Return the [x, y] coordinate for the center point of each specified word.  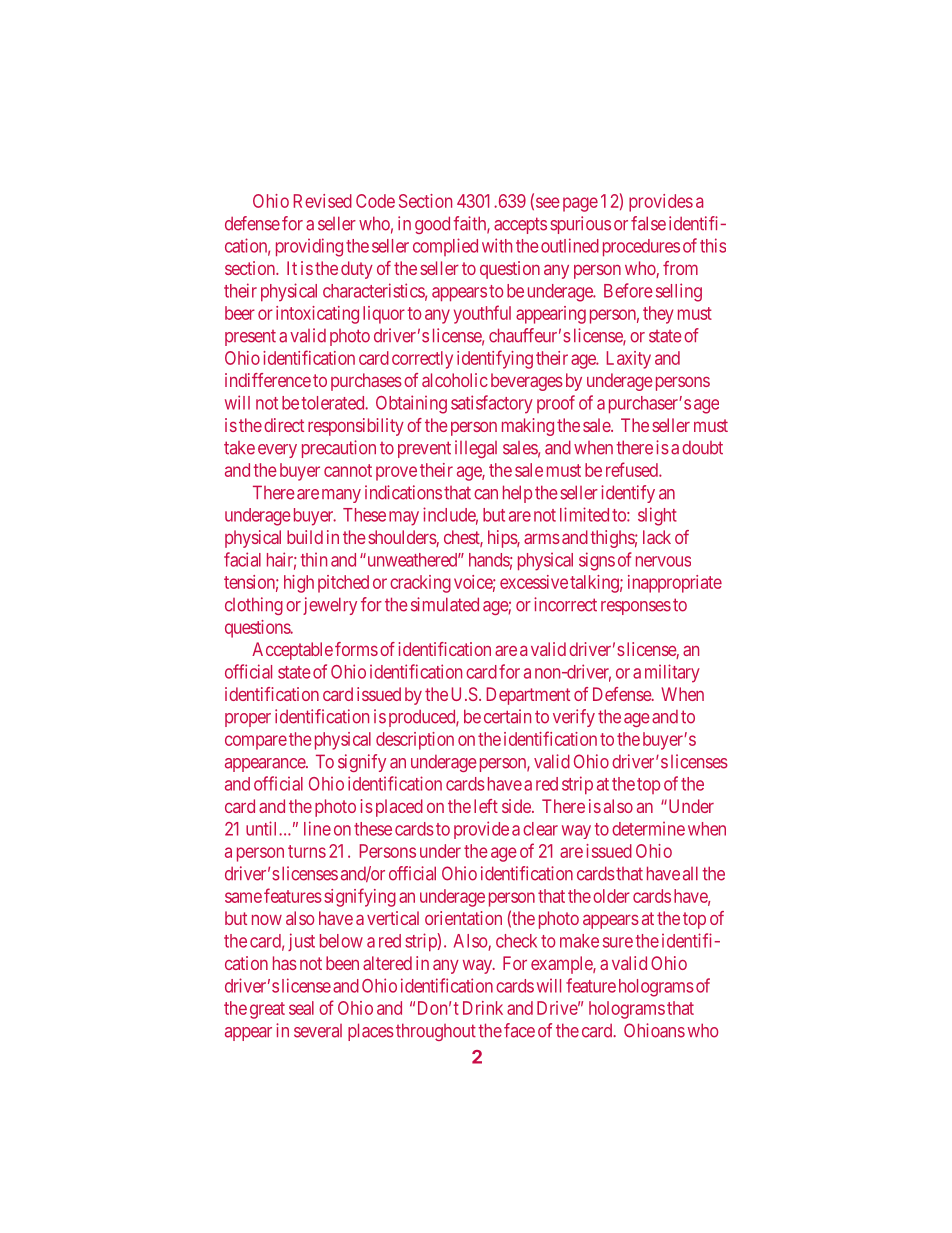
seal [301, 1008]
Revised [323, 201]
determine [648, 829]
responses [636, 608]
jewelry [330, 606]
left [486, 806]
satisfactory [492, 404]
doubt [702, 448]
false [648, 223]
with [497, 245]
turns [307, 851]
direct [284, 425]
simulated [445, 604]
